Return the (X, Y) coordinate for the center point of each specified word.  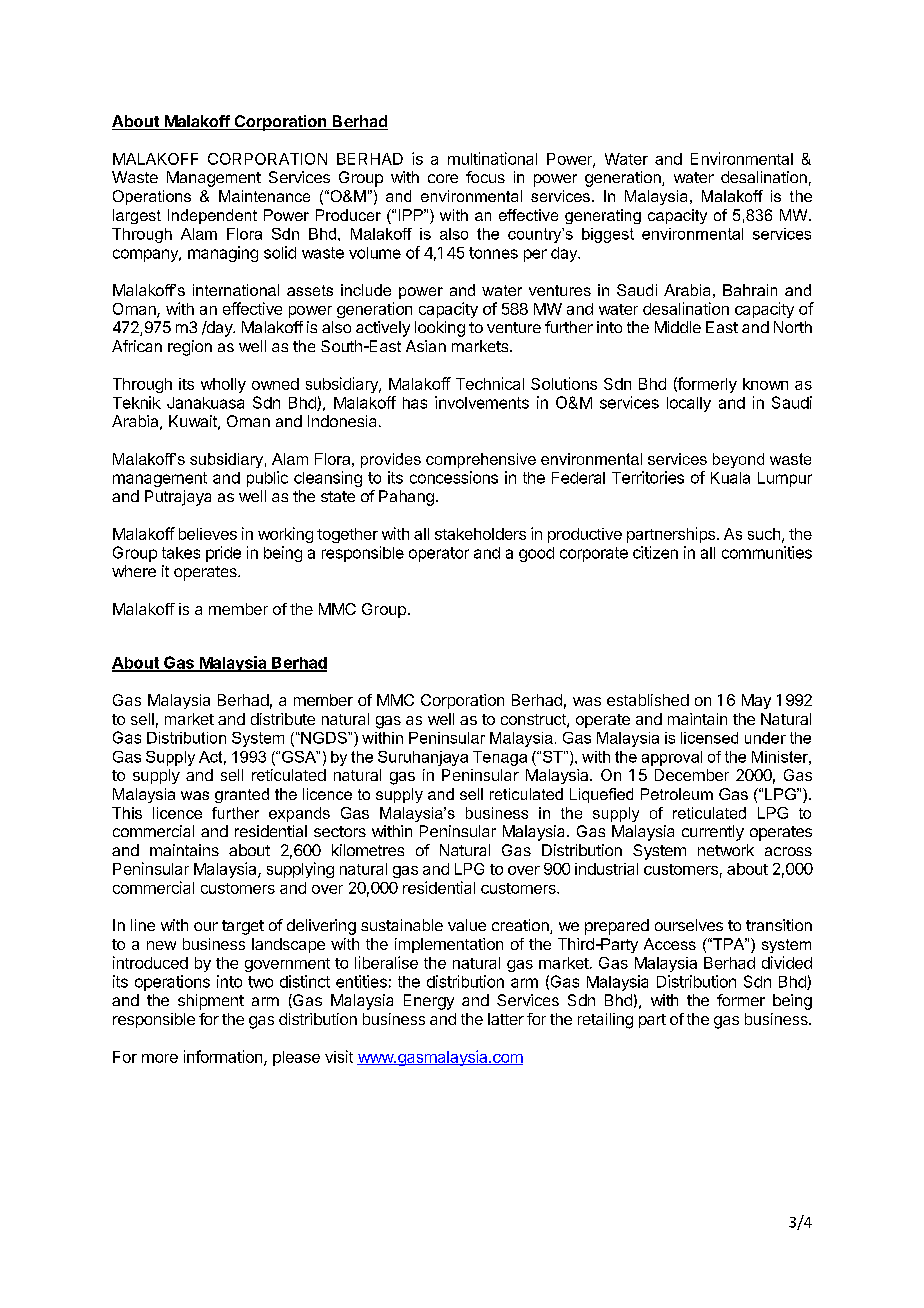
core (443, 178)
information (224, 1057)
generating (603, 216)
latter (506, 1019)
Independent (212, 216)
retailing (605, 1021)
